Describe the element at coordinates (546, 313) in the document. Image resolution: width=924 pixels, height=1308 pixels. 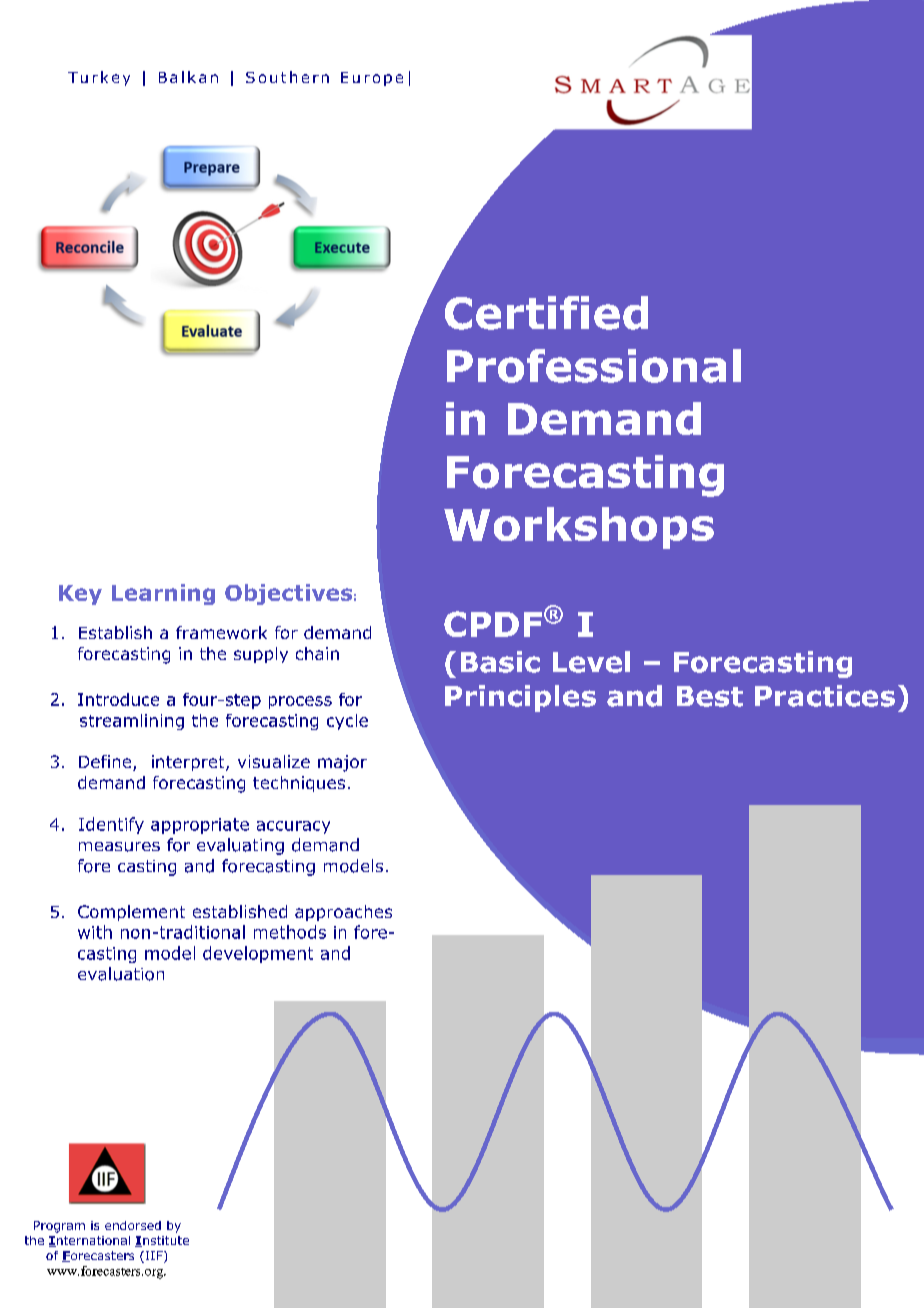
I see `Certified` at that location.
